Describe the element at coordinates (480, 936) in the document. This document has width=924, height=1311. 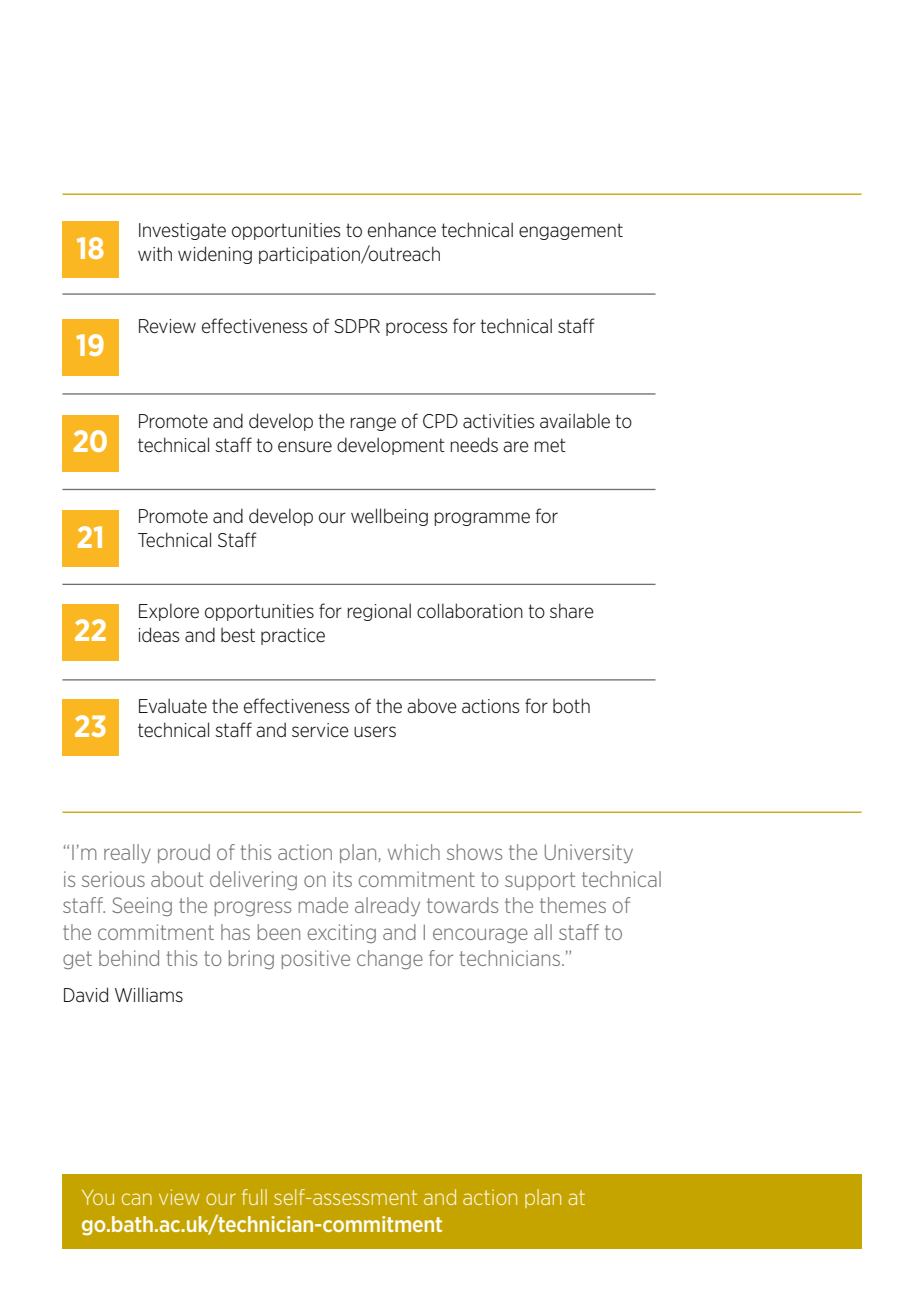
I see `encourage` at that location.
